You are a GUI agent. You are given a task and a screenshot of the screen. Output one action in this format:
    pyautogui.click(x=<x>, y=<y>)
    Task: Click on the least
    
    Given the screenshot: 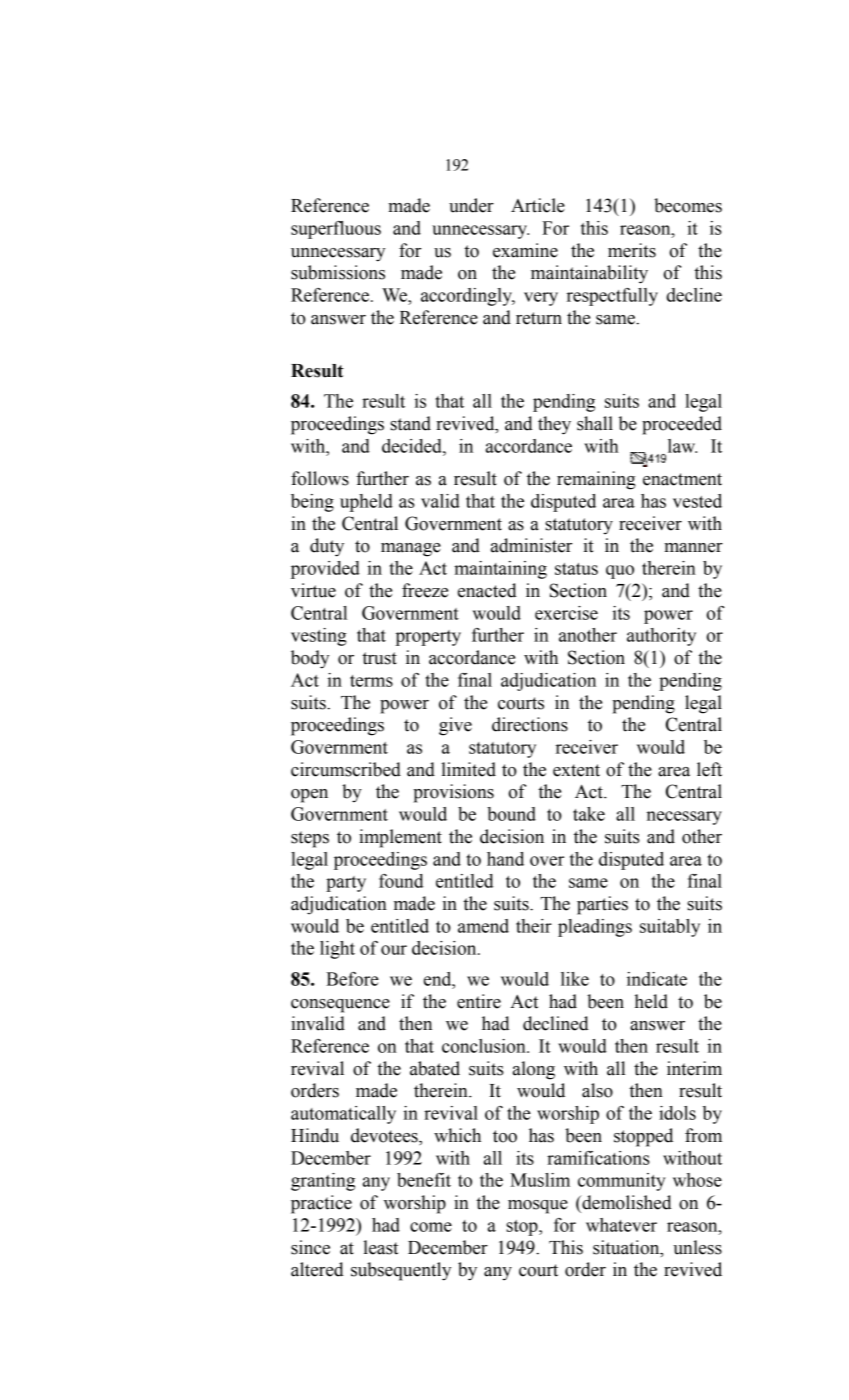 What is the action you would take?
    pyautogui.click(x=380, y=1247)
